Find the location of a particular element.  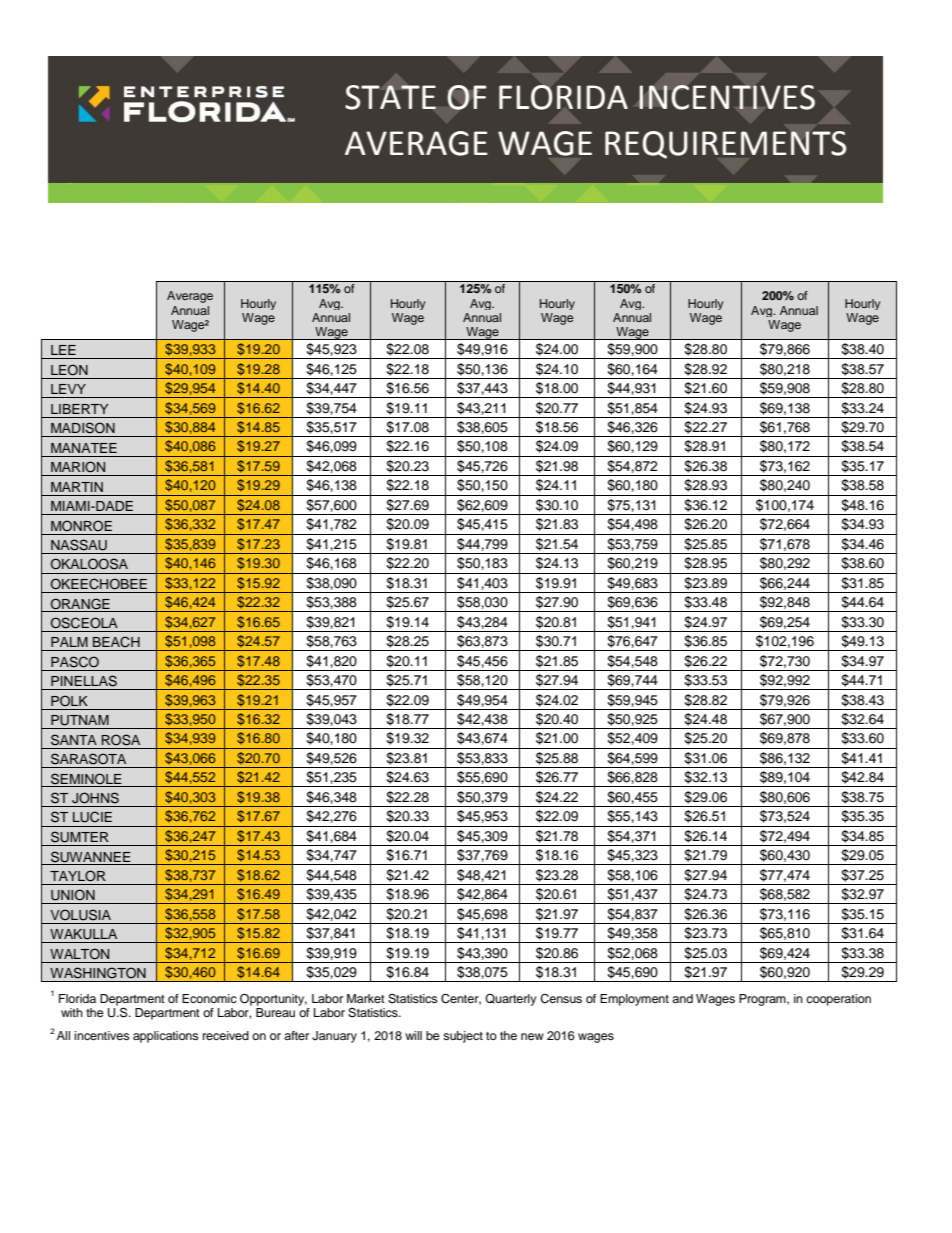

ROSA is located at coordinates (121, 740).
